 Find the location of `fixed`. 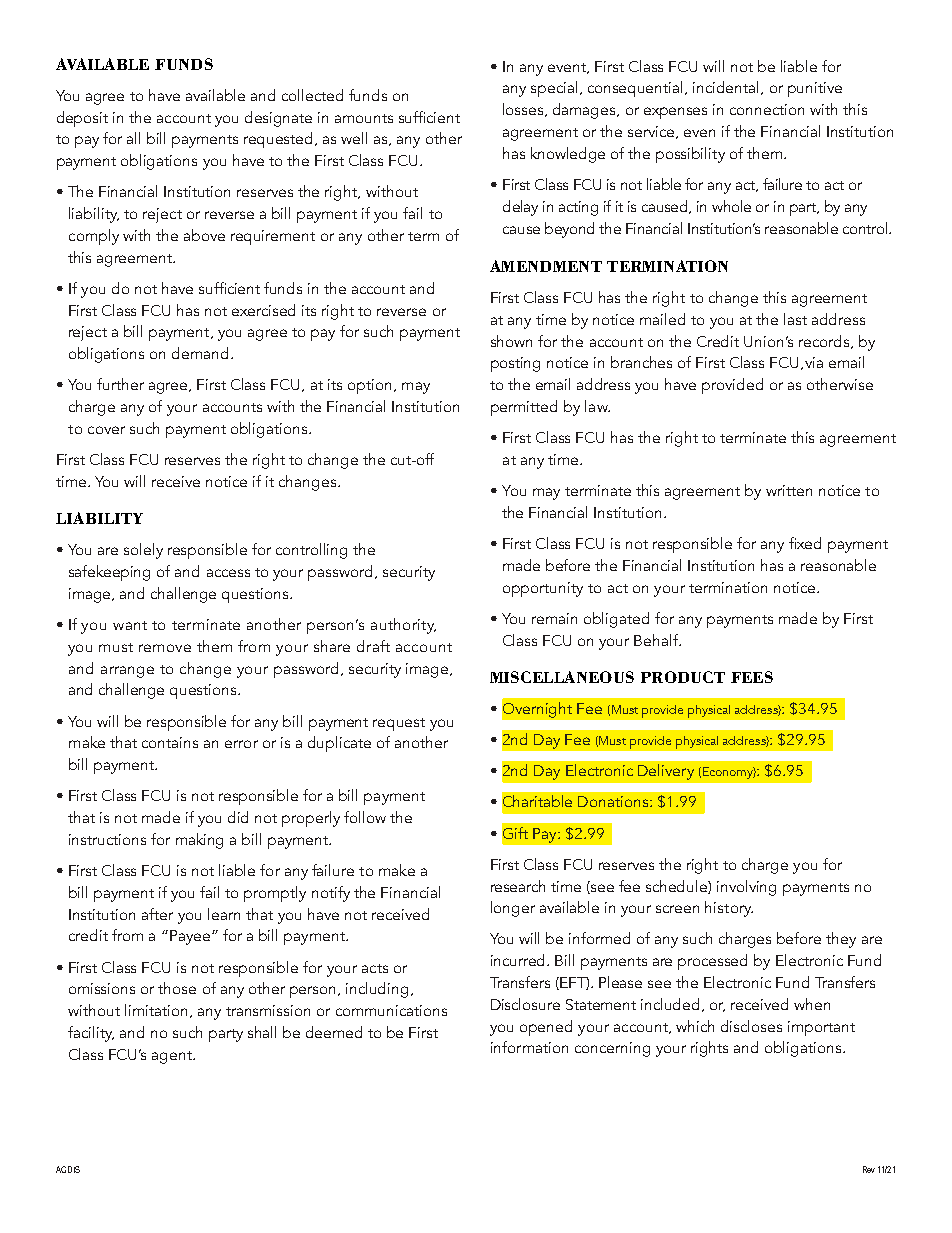

fixed is located at coordinates (805, 543).
